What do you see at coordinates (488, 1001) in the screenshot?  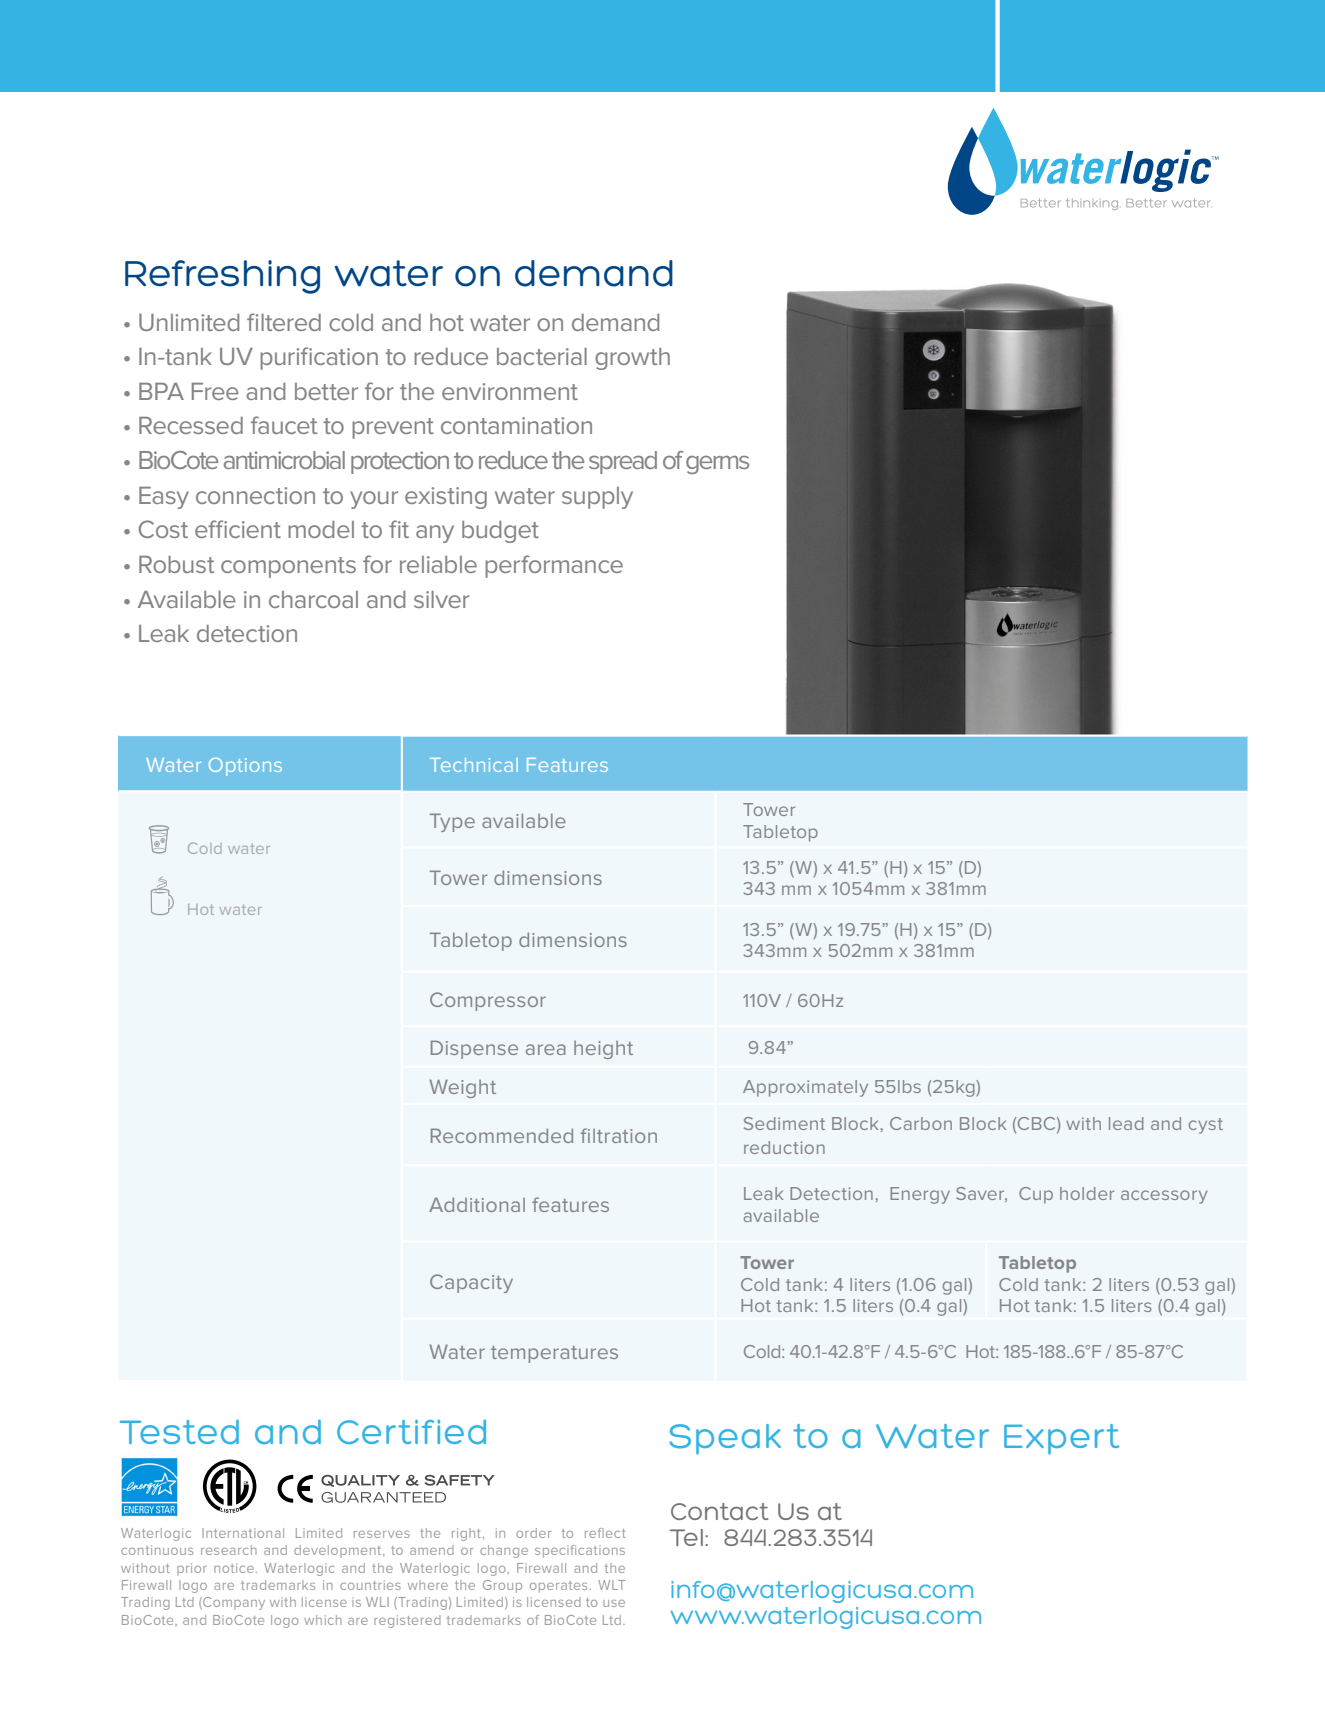 I see `Compressor` at bounding box center [488, 1001].
